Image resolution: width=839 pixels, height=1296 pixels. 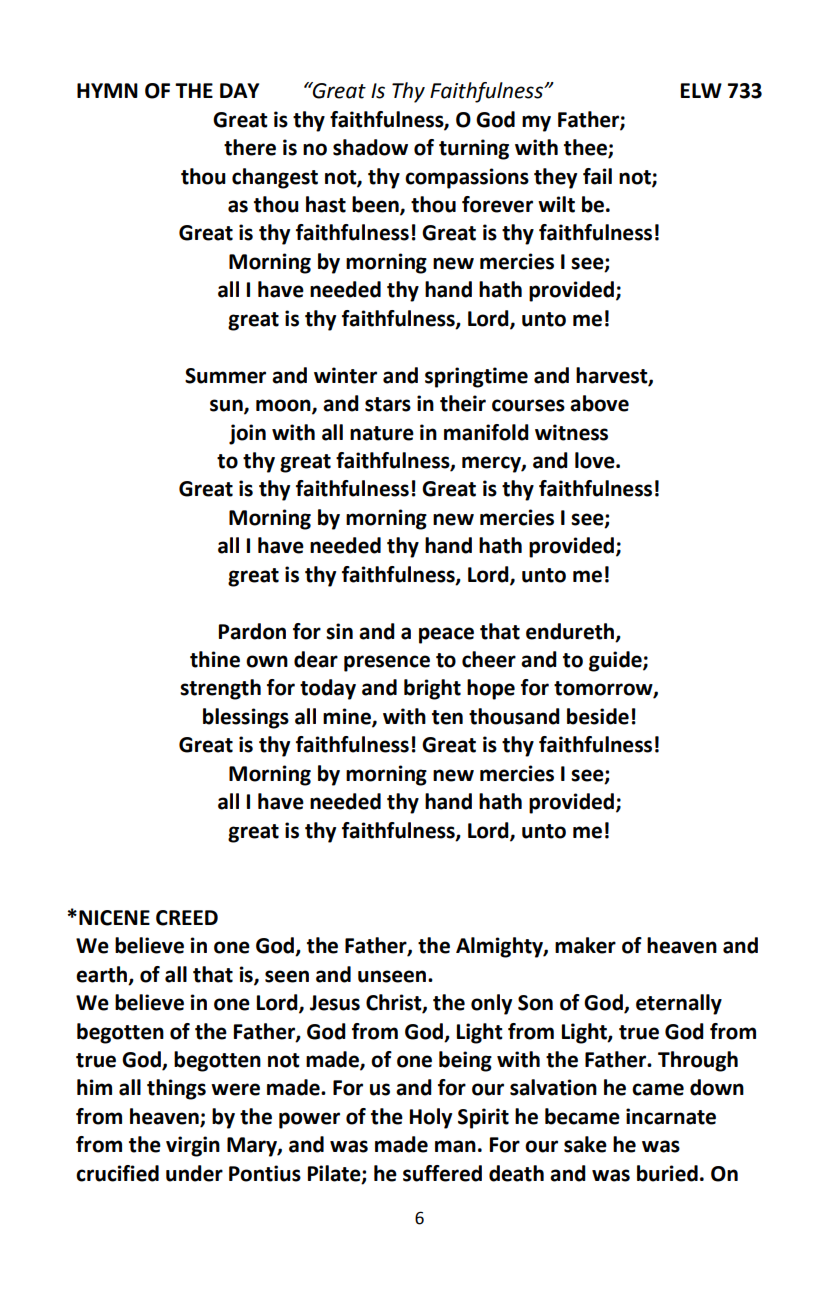 What do you see at coordinates (193, 1146) in the screenshot?
I see `virgin` at bounding box center [193, 1146].
